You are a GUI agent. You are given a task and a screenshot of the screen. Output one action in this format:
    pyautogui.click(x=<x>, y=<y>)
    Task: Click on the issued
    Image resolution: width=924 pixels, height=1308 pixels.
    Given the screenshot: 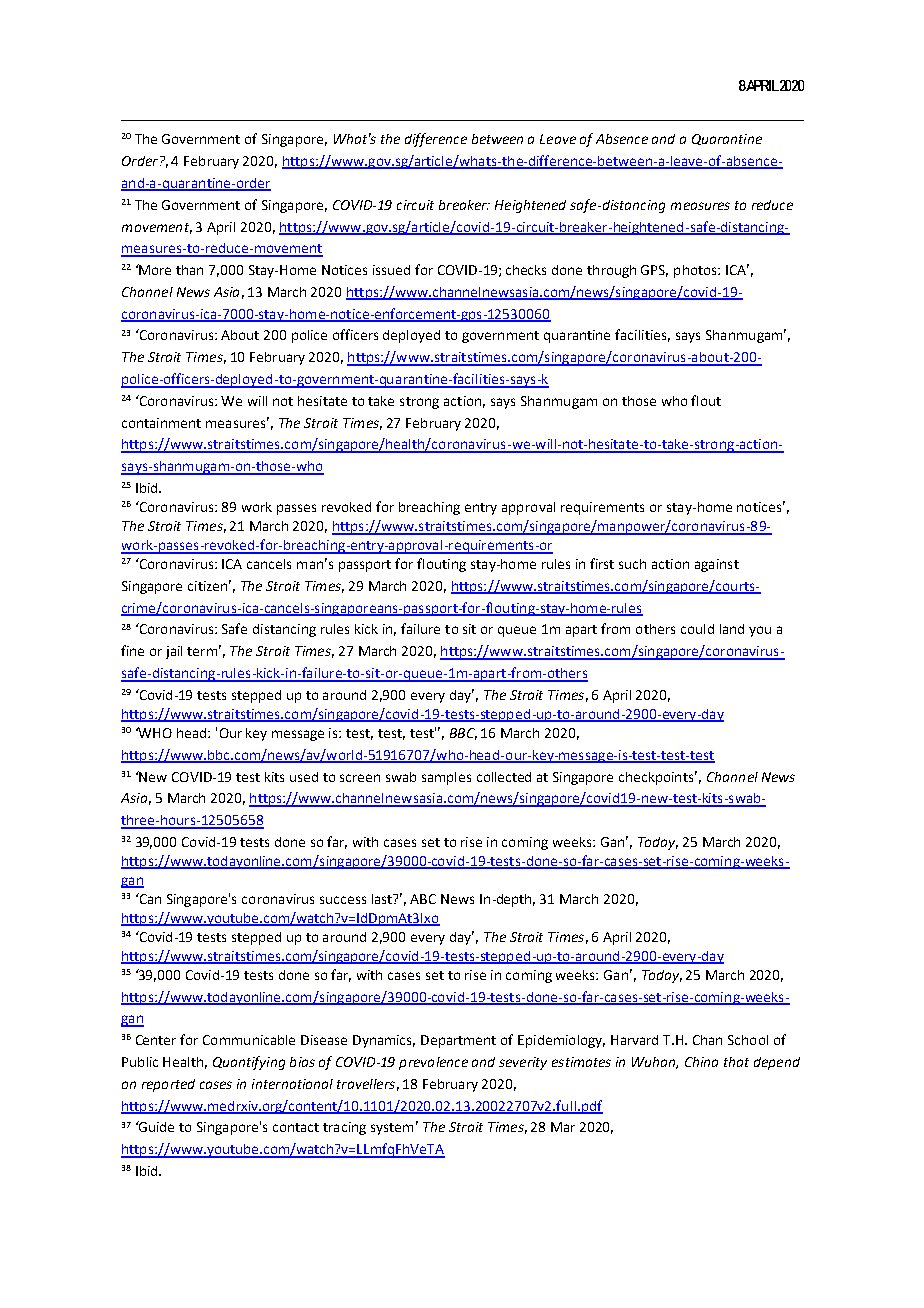 What is the action you would take?
    pyautogui.click(x=391, y=270)
